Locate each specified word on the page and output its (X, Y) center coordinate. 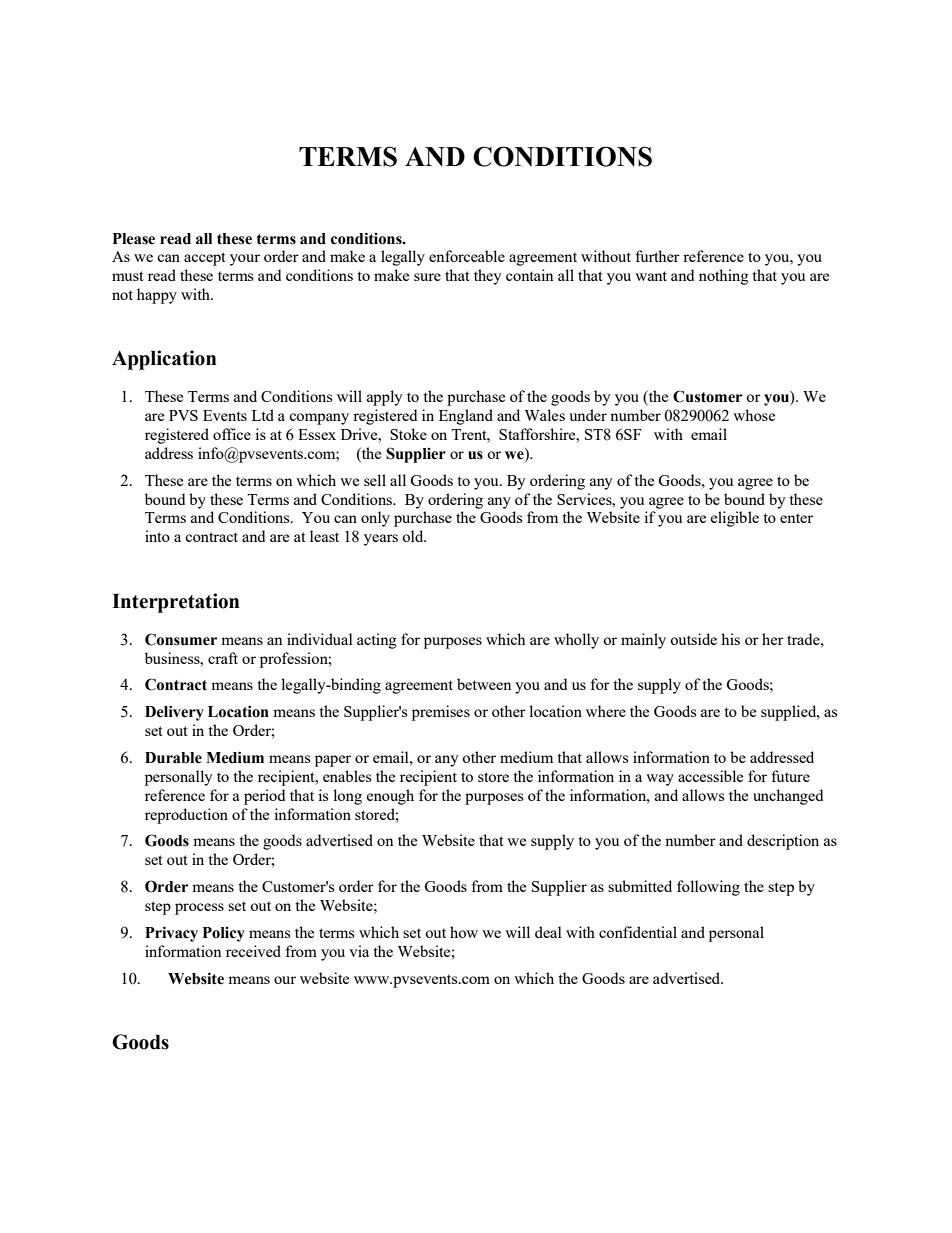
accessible (710, 776)
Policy (224, 934)
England (466, 417)
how (464, 932)
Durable (173, 758)
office (232, 434)
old (414, 536)
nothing (724, 277)
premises (441, 713)
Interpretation (176, 603)
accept (205, 259)
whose (754, 415)
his (730, 639)
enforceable (467, 256)
